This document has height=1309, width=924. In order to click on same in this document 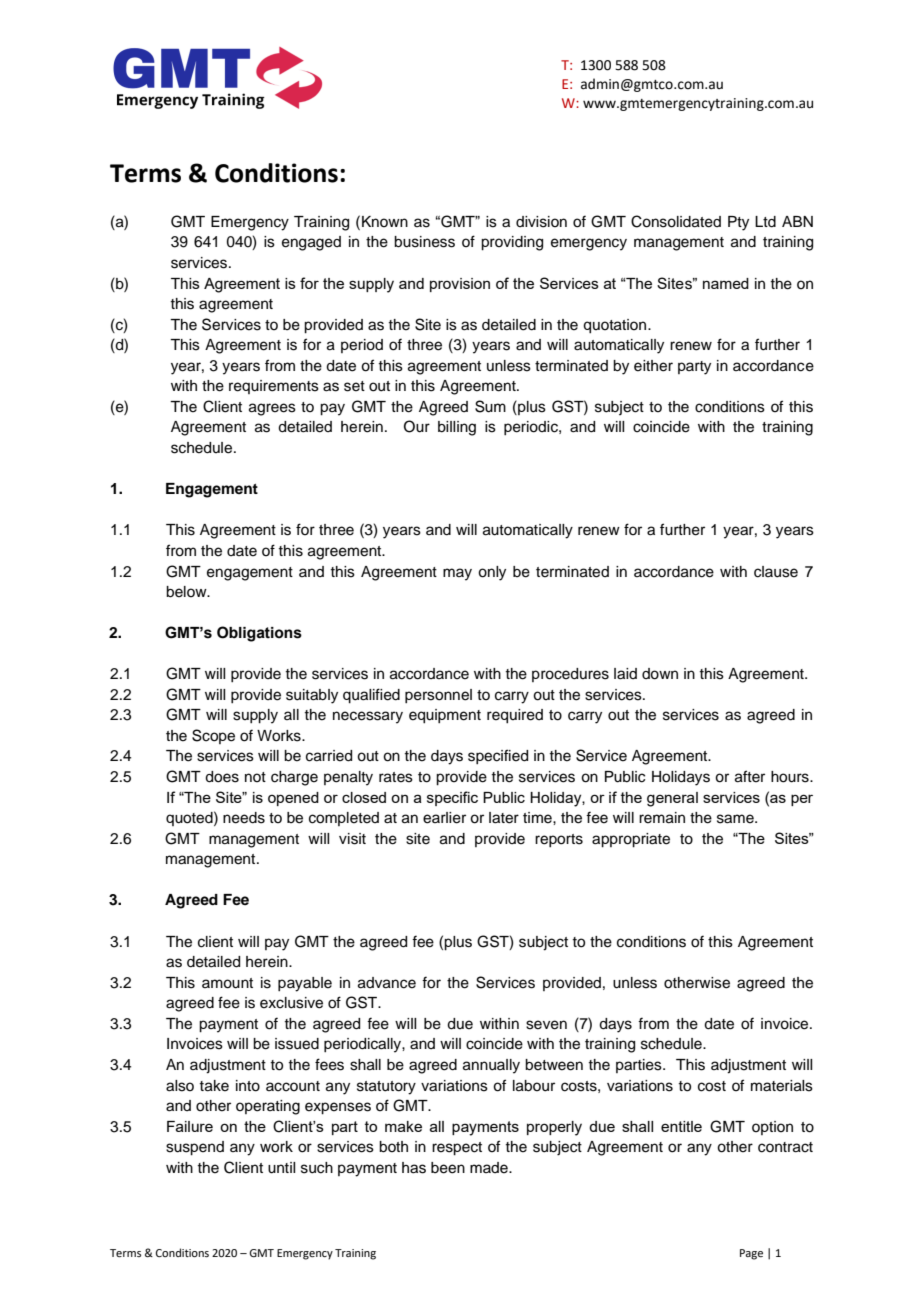, I will do `click(736, 819)`.
